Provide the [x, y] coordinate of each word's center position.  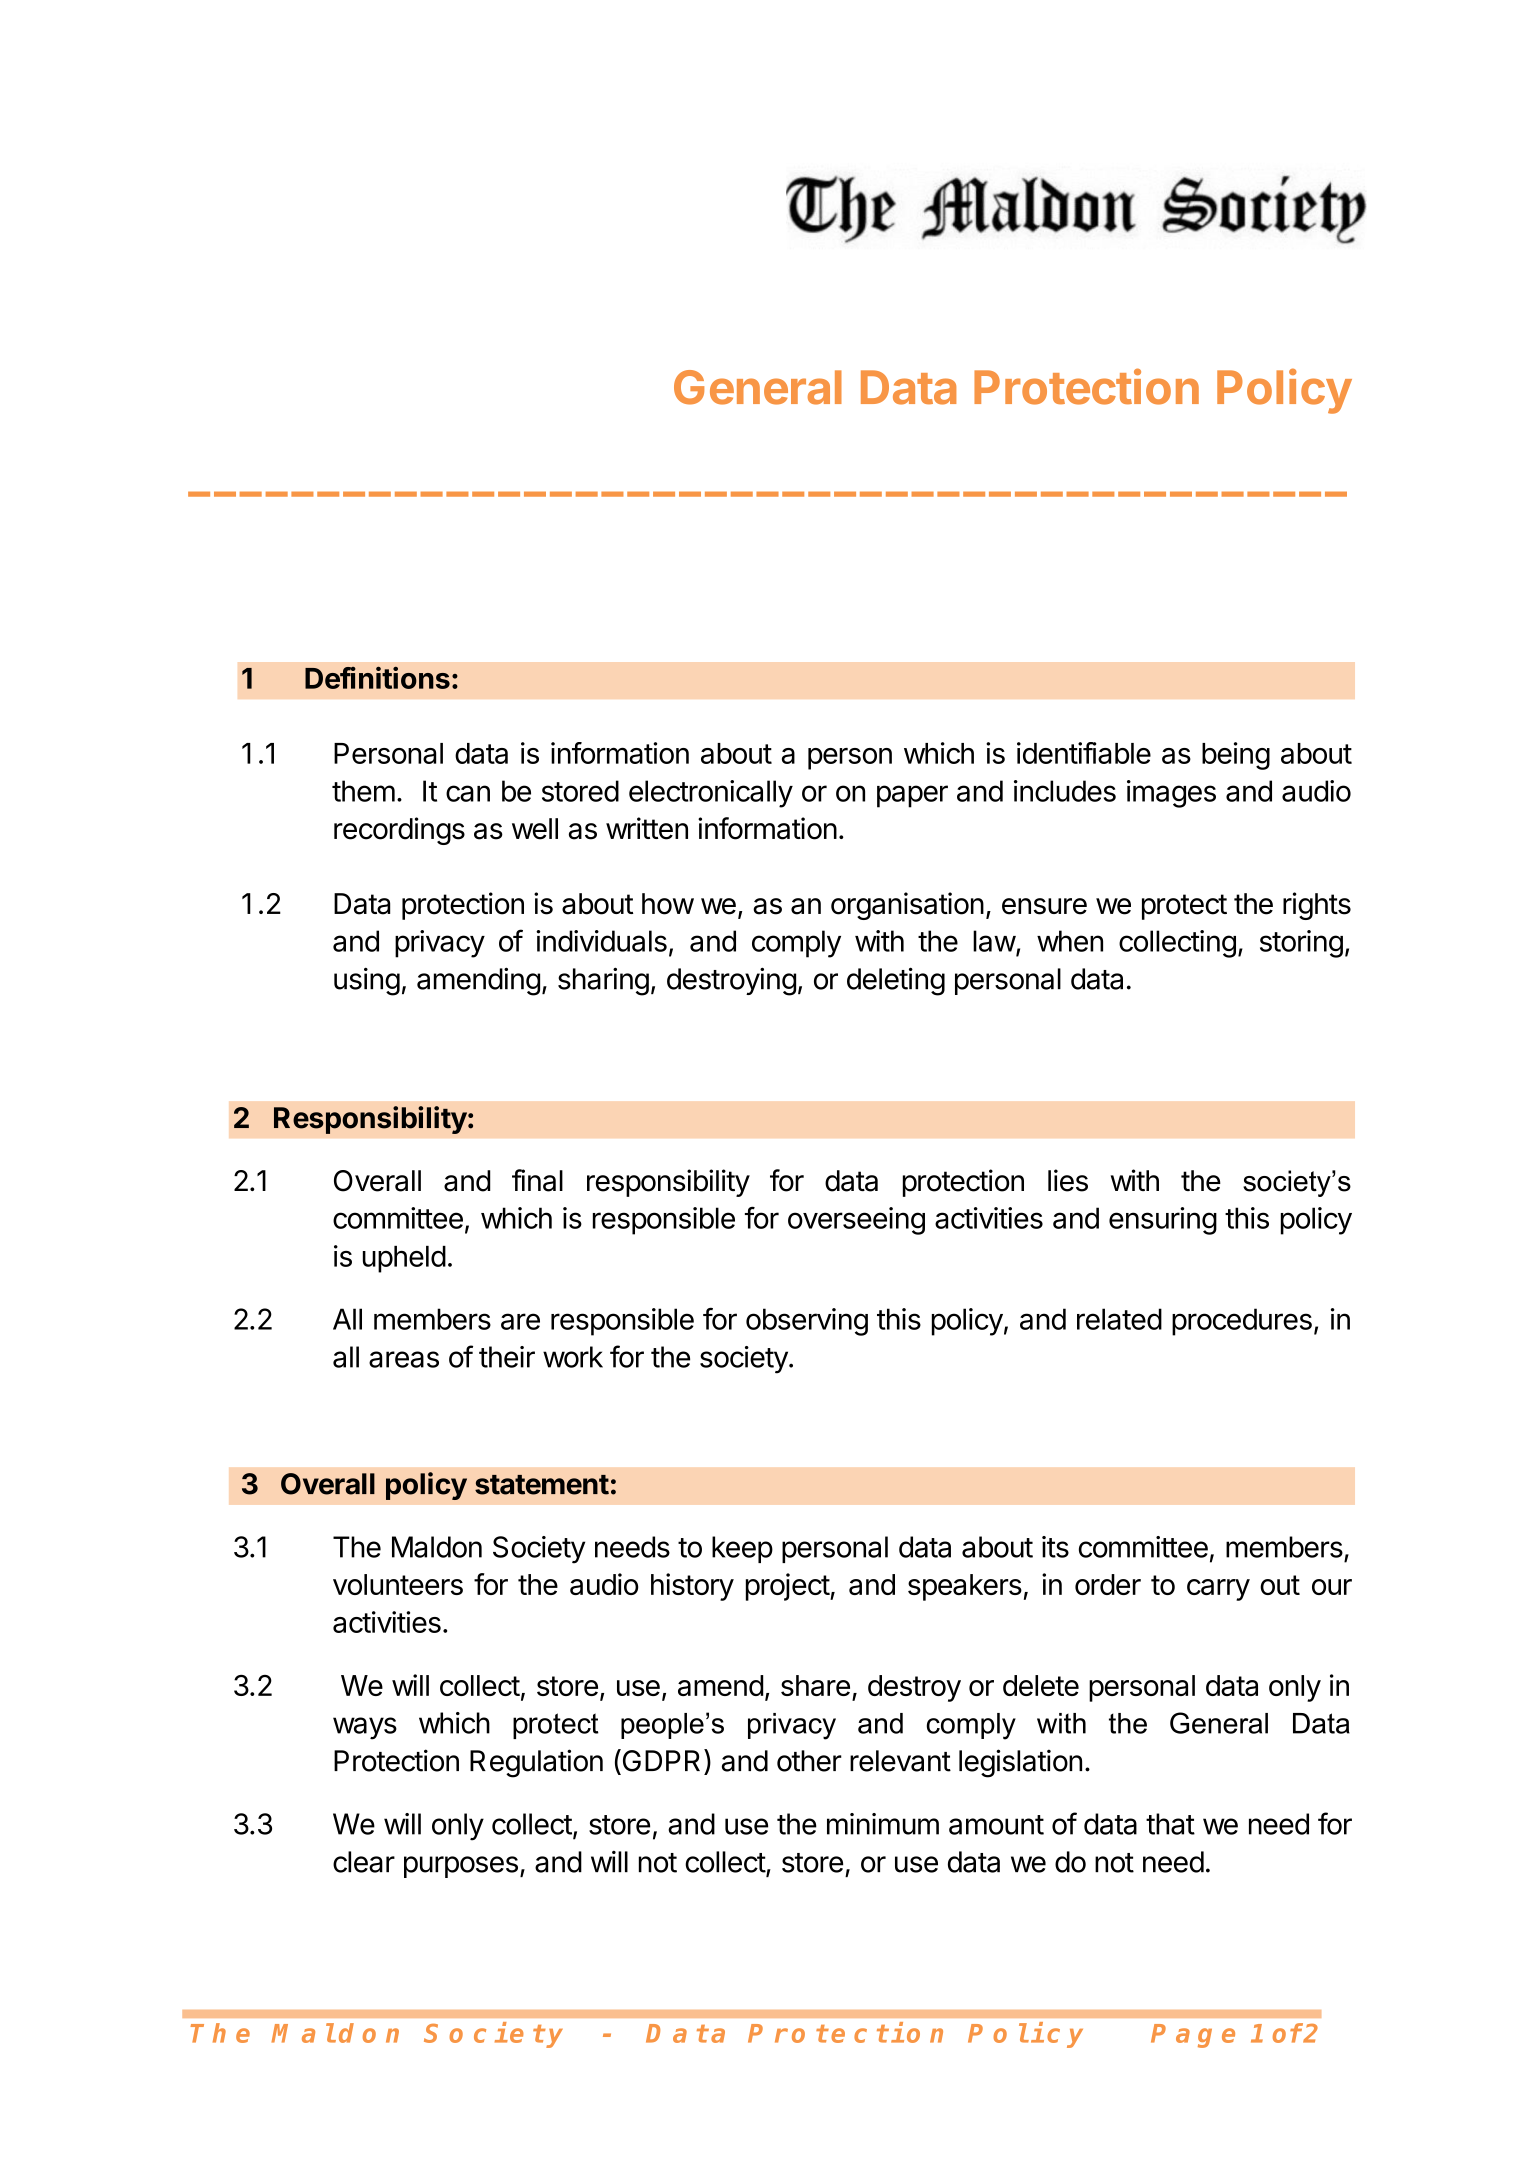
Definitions [377, 677]
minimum [883, 1824]
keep [742, 1549]
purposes [461, 1867]
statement [542, 1485]
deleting [896, 981]
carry [1218, 1590]
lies [1068, 1180]
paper [912, 796]
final [537, 1180]
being [1236, 756]
